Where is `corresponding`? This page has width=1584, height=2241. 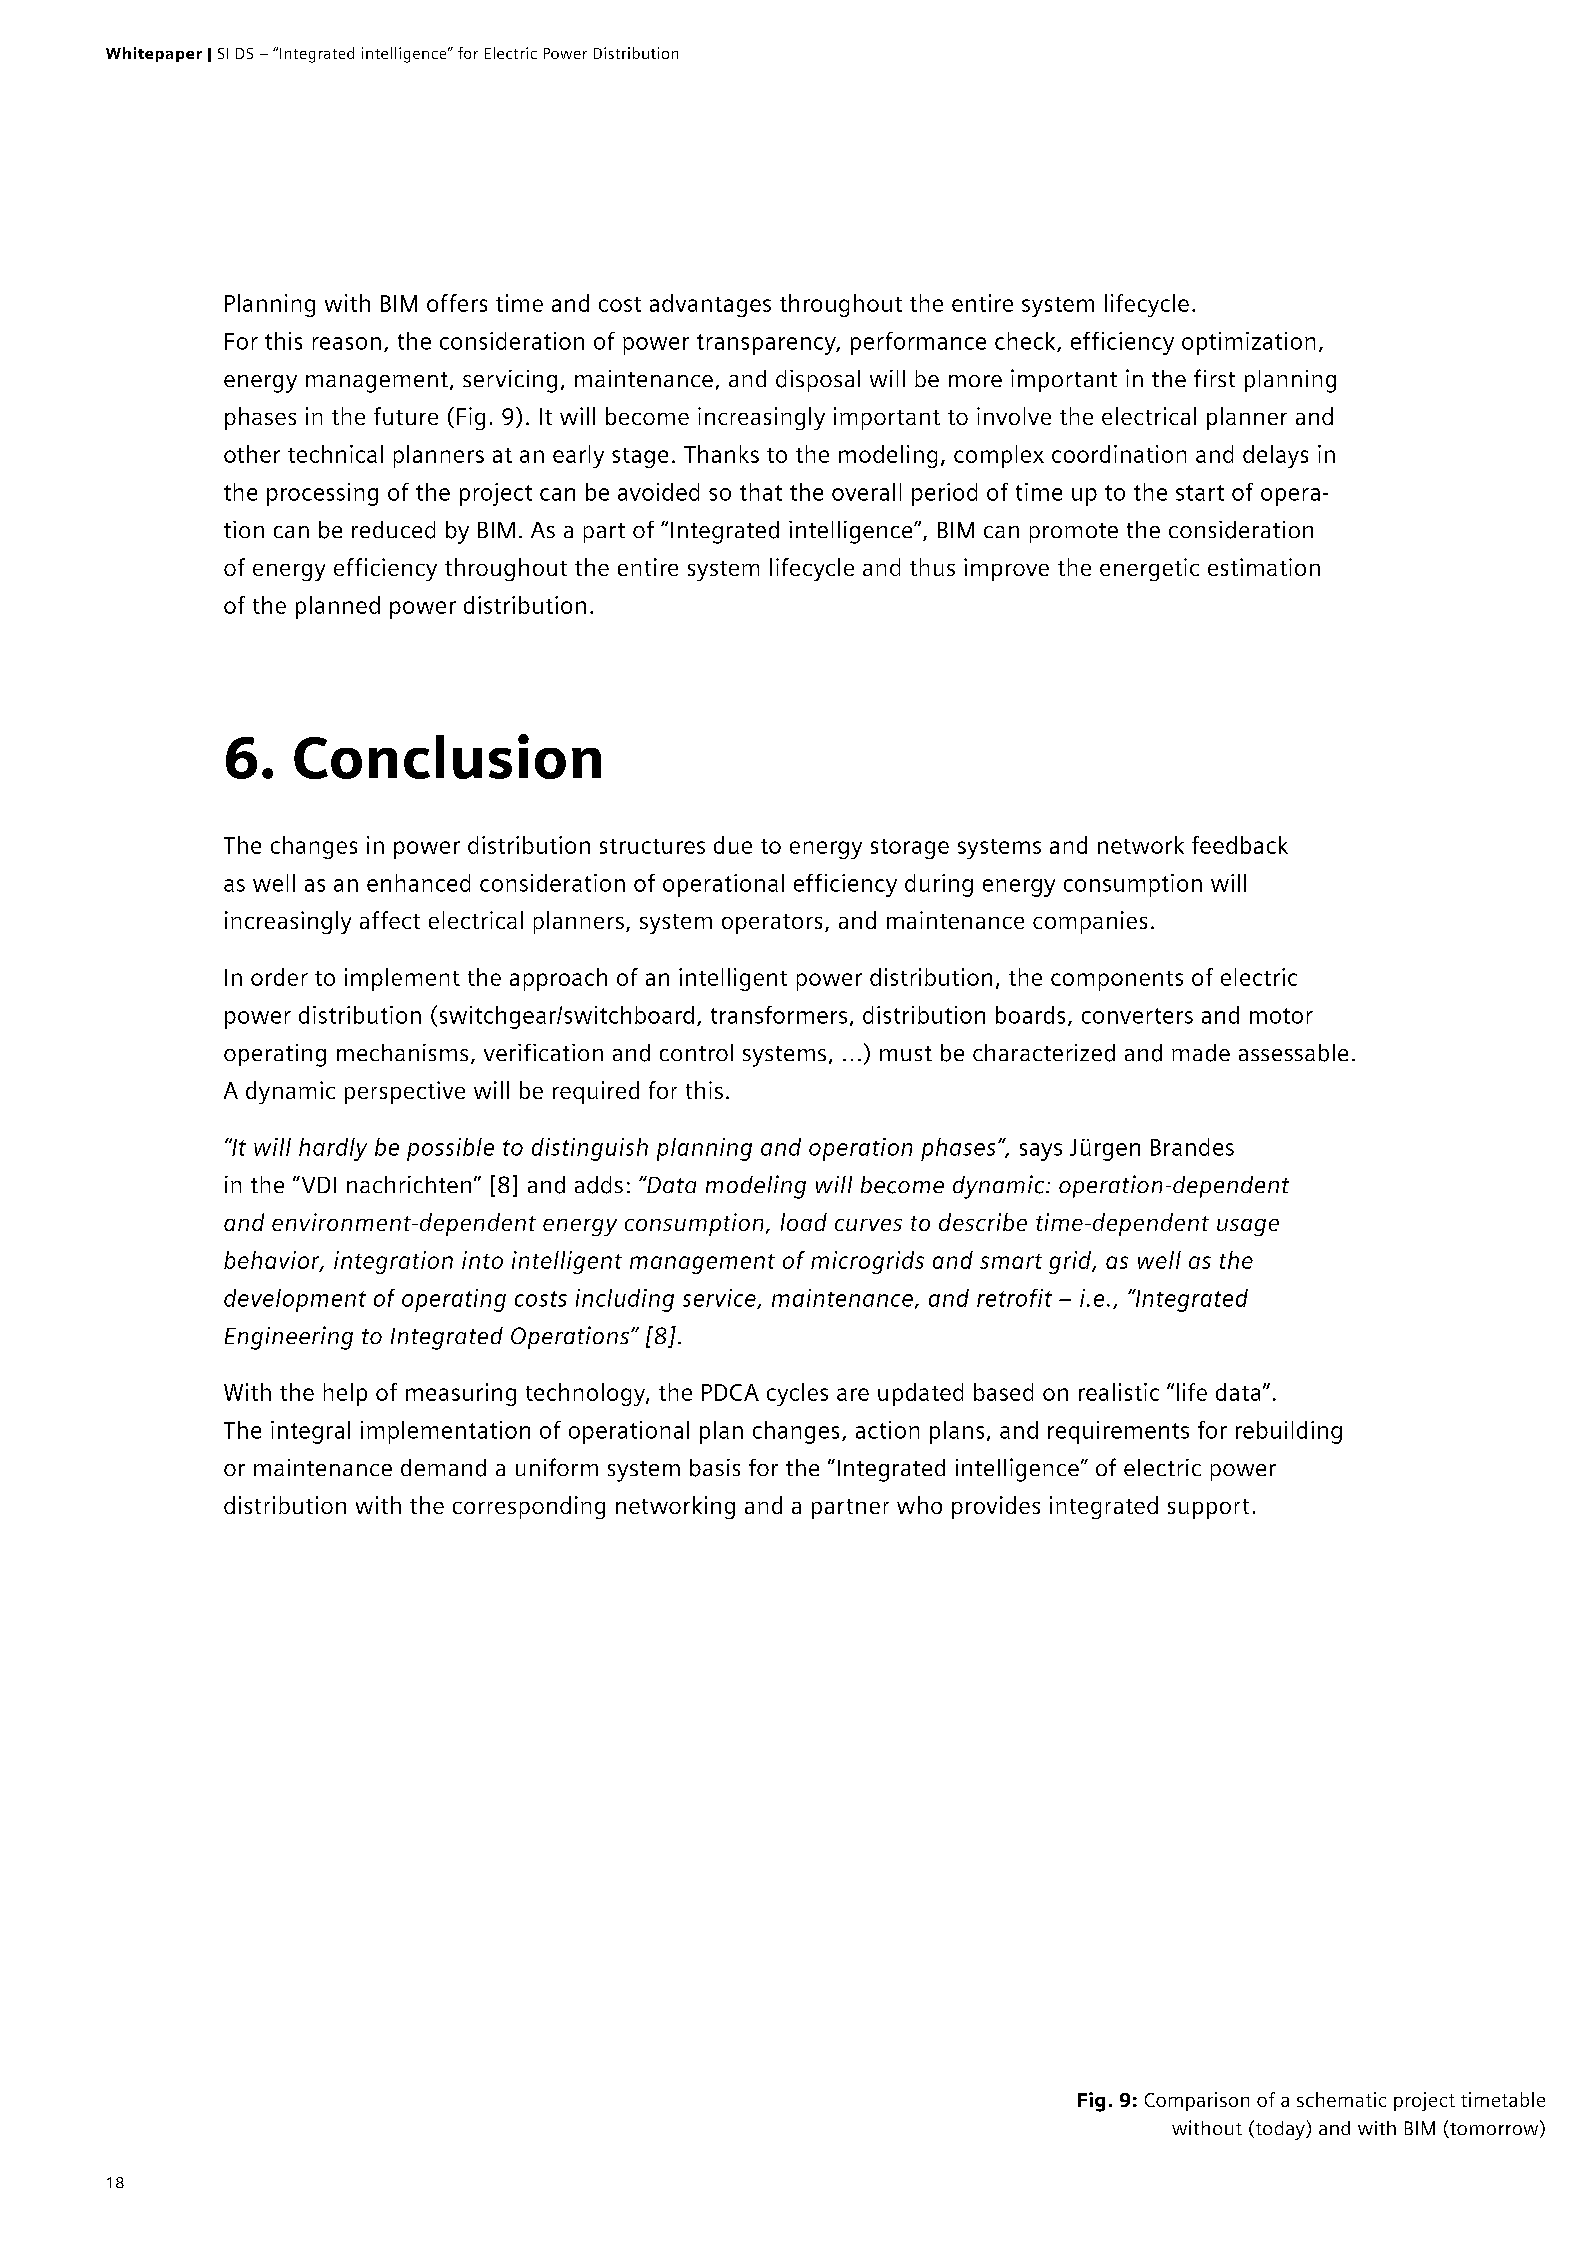 corresponding is located at coordinates (529, 1507).
